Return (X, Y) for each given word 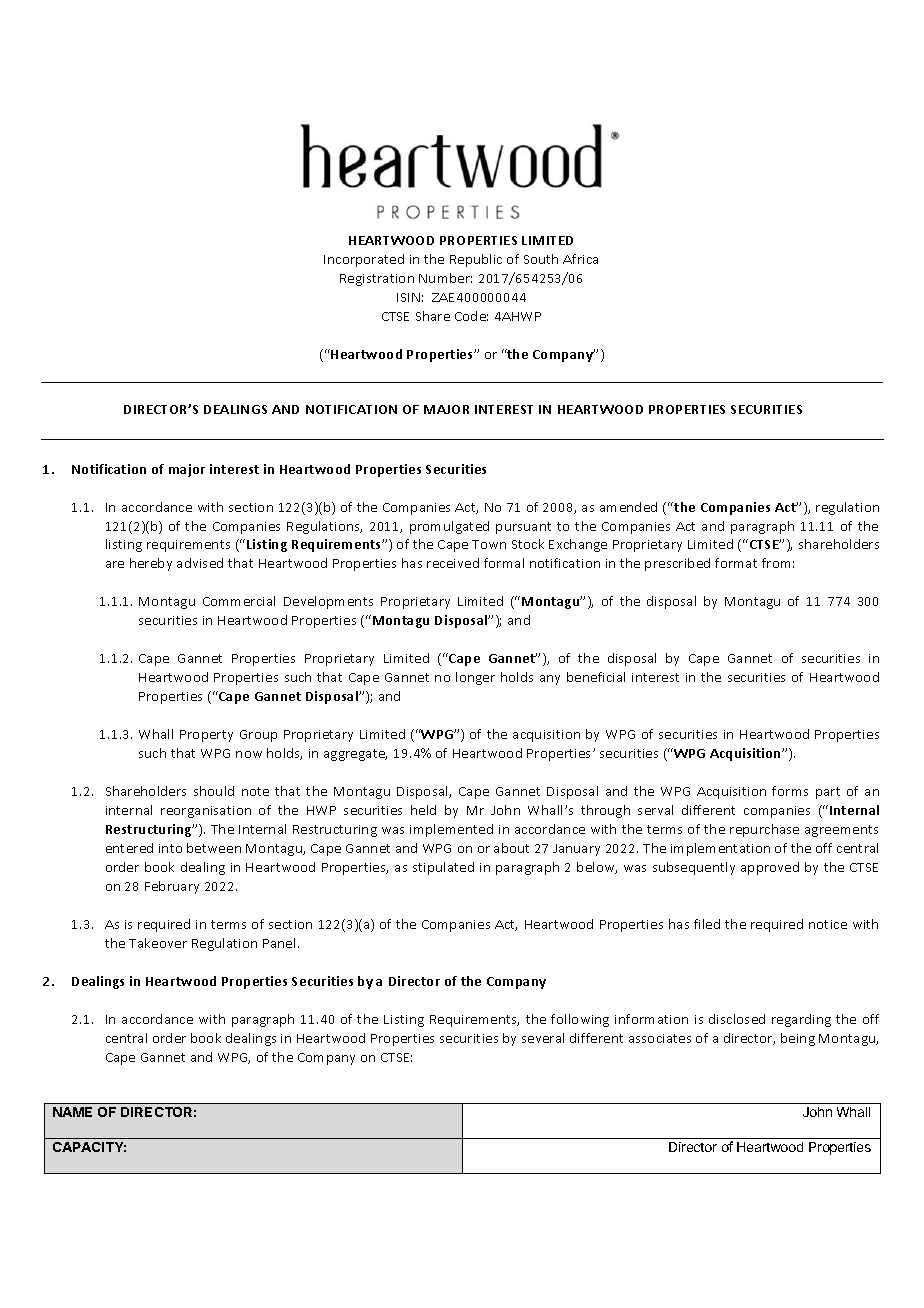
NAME (72, 1112)
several (543, 1038)
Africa (580, 259)
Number (445, 278)
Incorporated (364, 260)
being (798, 1039)
